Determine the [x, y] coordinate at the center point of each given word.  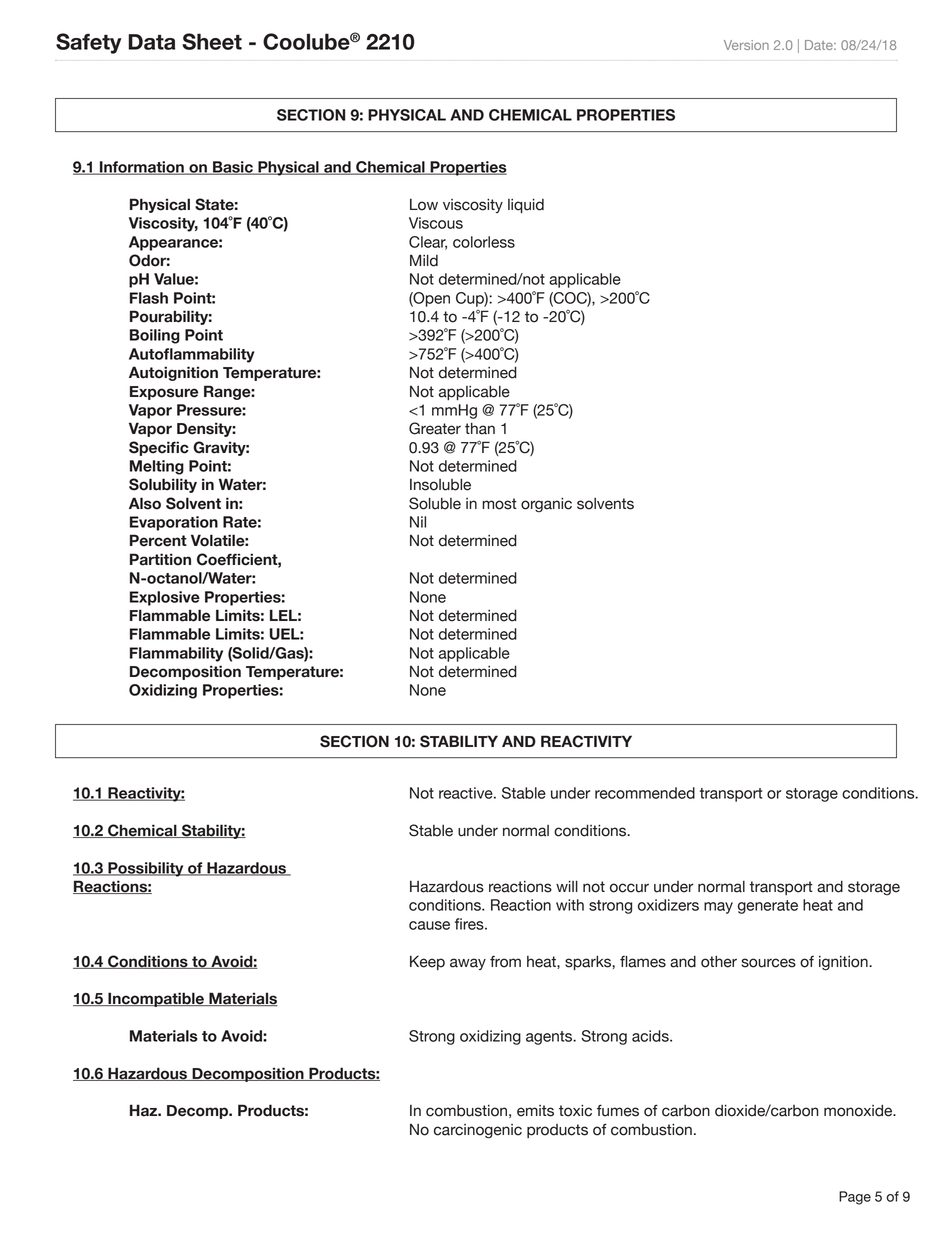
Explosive [165, 598]
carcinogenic [478, 1131]
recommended [645, 793]
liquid [526, 206]
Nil [418, 522]
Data [151, 42]
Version [746, 45]
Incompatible [156, 999]
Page [855, 1198]
